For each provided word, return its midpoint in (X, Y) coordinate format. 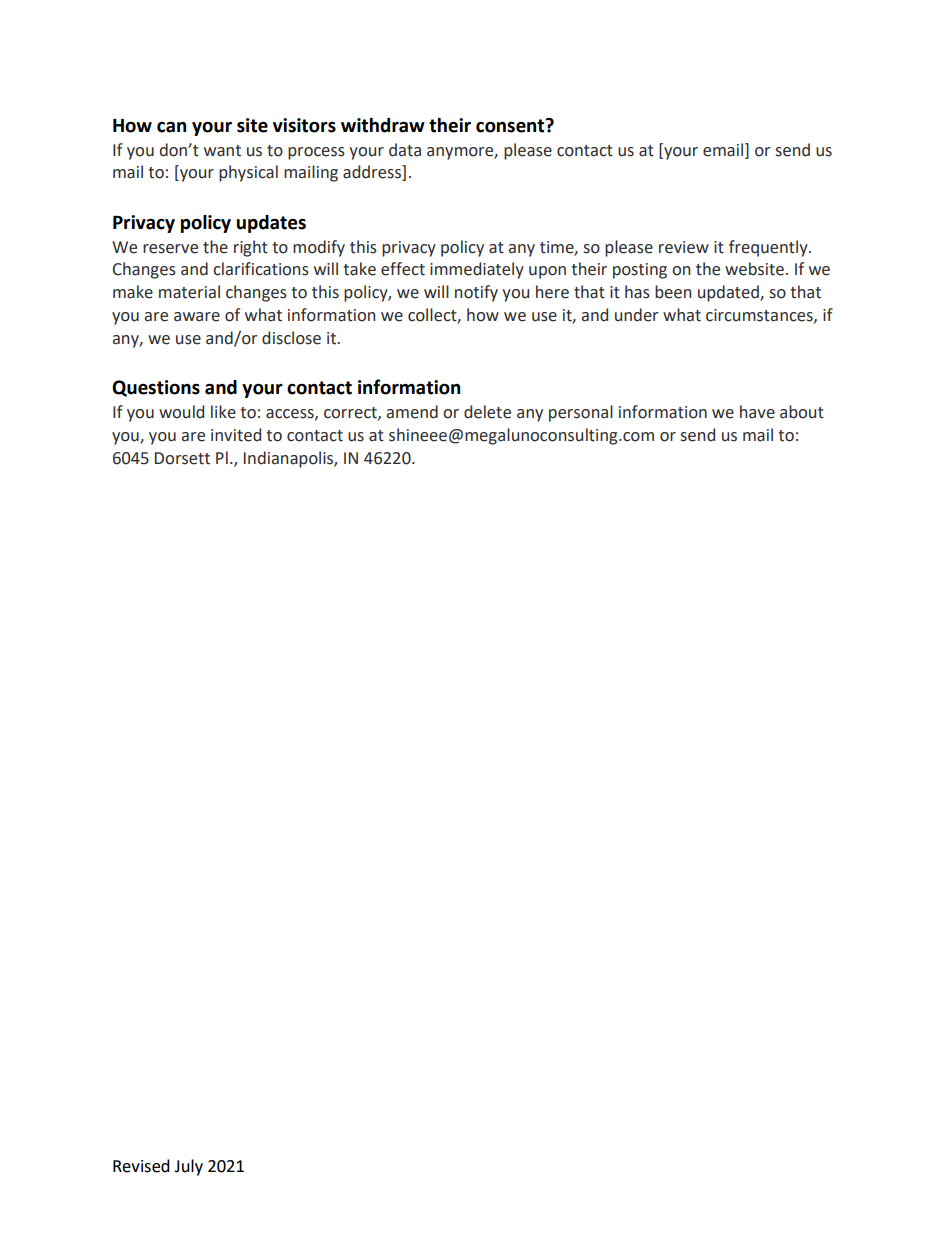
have (757, 412)
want (222, 151)
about (802, 412)
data (405, 150)
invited (236, 435)
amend (412, 412)
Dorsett (182, 458)
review (684, 247)
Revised (141, 1166)
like (223, 412)
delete (487, 412)
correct (351, 413)
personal (581, 413)
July (188, 1167)
